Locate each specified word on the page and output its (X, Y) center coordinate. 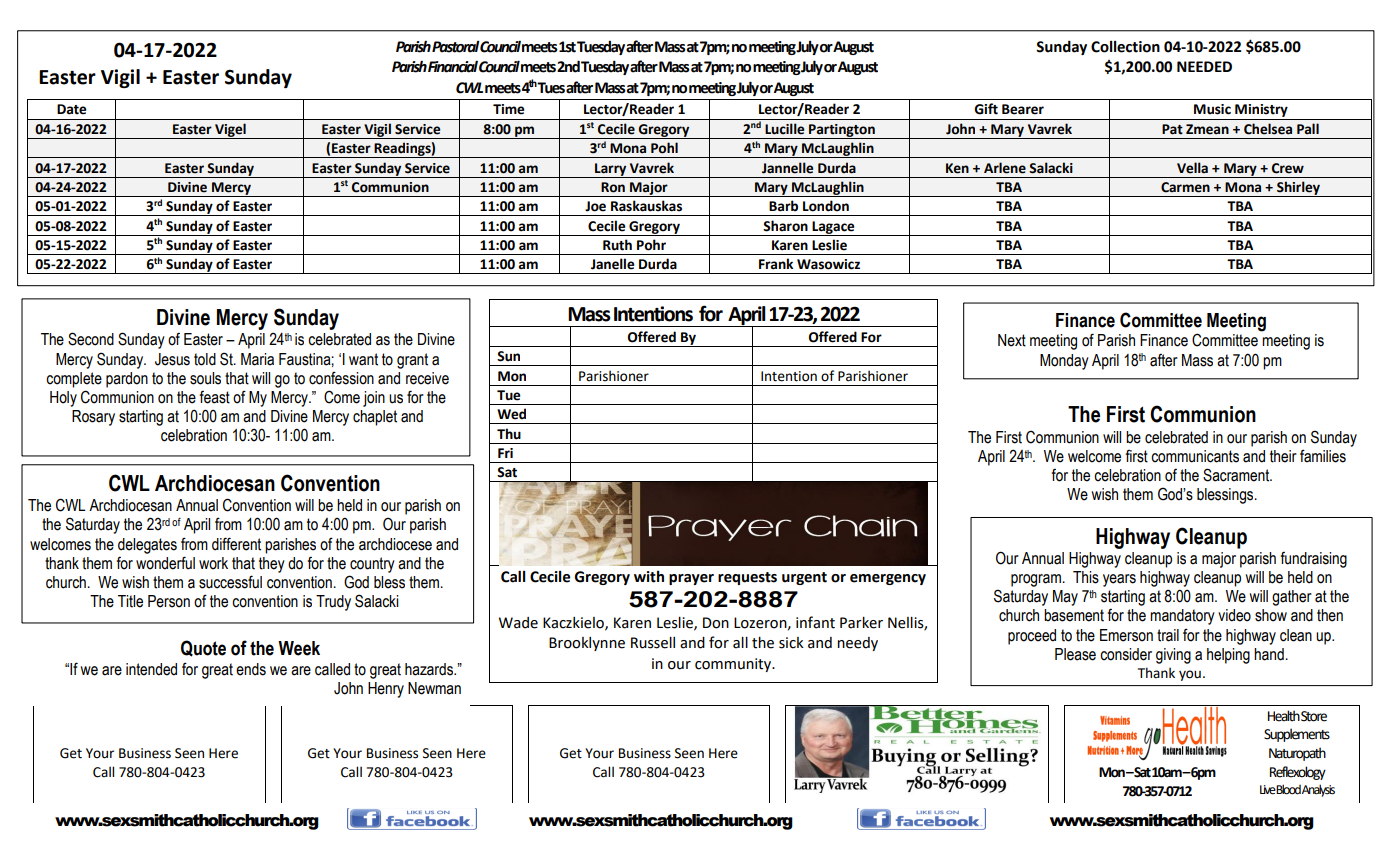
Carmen (1185, 187)
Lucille (784, 129)
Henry (386, 690)
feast (215, 397)
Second (91, 339)
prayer (691, 579)
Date (72, 109)
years (1119, 580)
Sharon (785, 226)
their (1283, 456)
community (734, 665)
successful (230, 582)
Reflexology (1298, 773)
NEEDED (1204, 66)
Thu (509, 434)
